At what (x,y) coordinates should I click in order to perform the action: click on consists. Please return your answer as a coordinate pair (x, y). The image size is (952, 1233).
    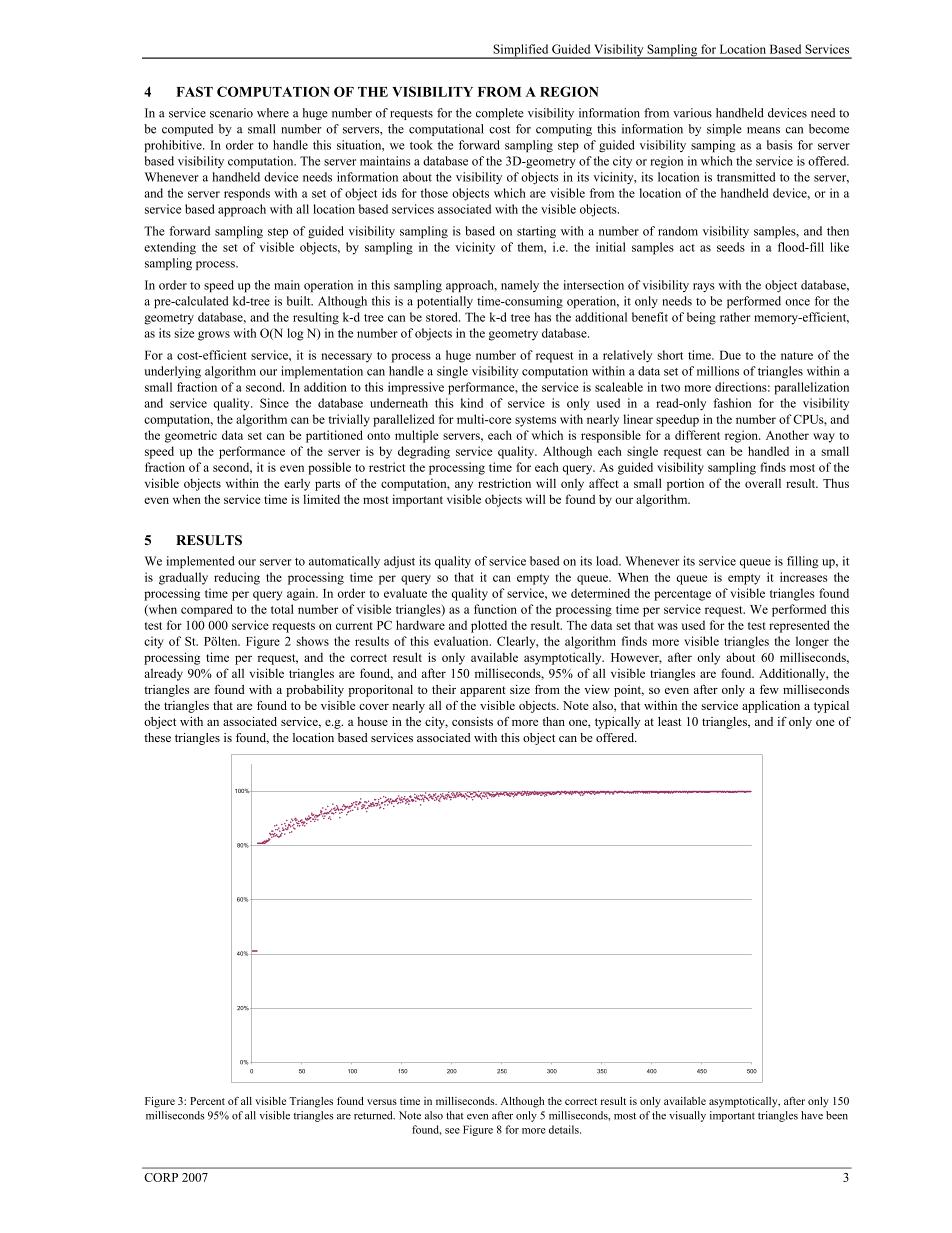
    Looking at the image, I should click on (472, 721).
